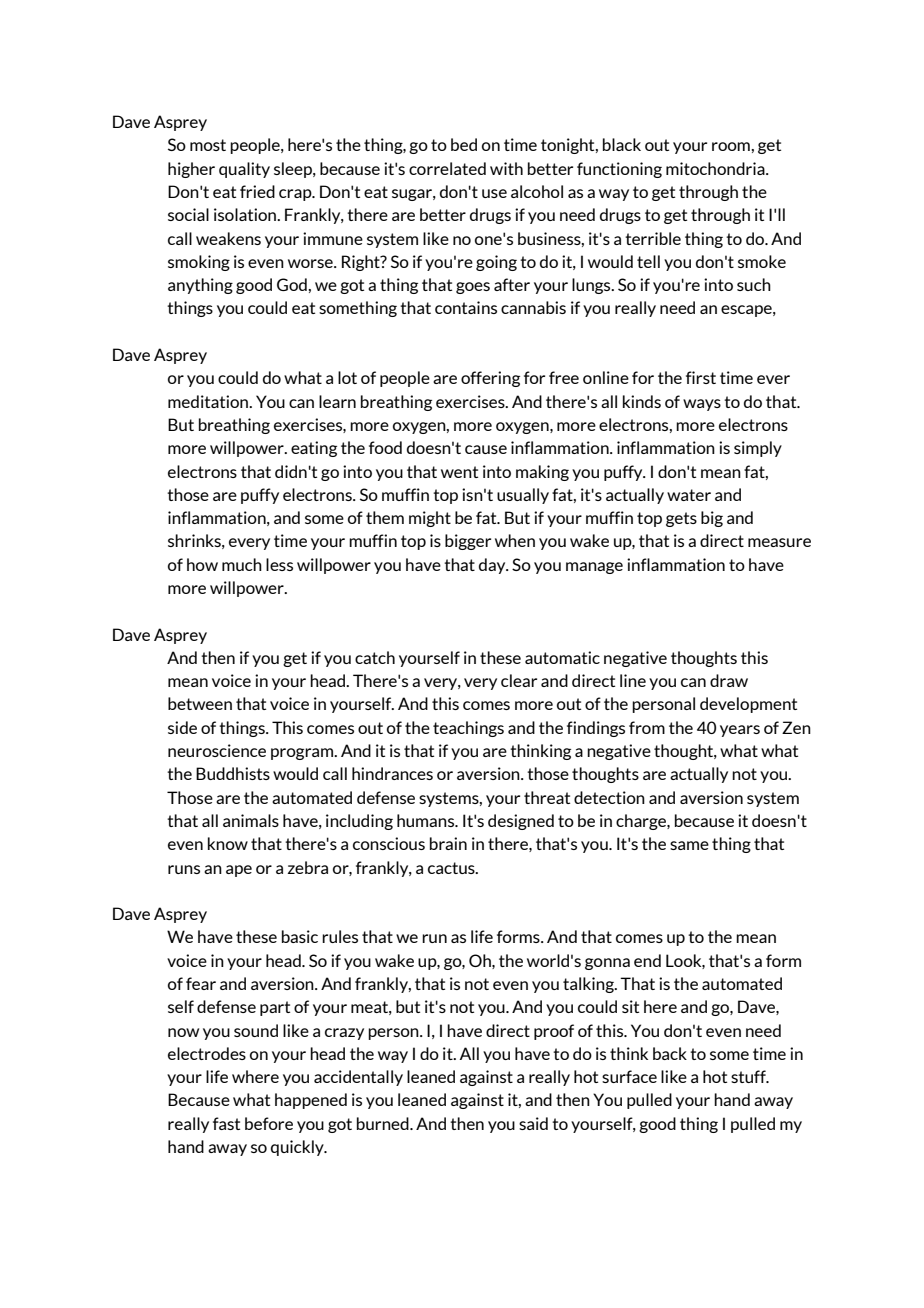 The image size is (924, 1308). What do you see at coordinates (689, 495) in the screenshot?
I see `water` at bounding box center [689, 495].
